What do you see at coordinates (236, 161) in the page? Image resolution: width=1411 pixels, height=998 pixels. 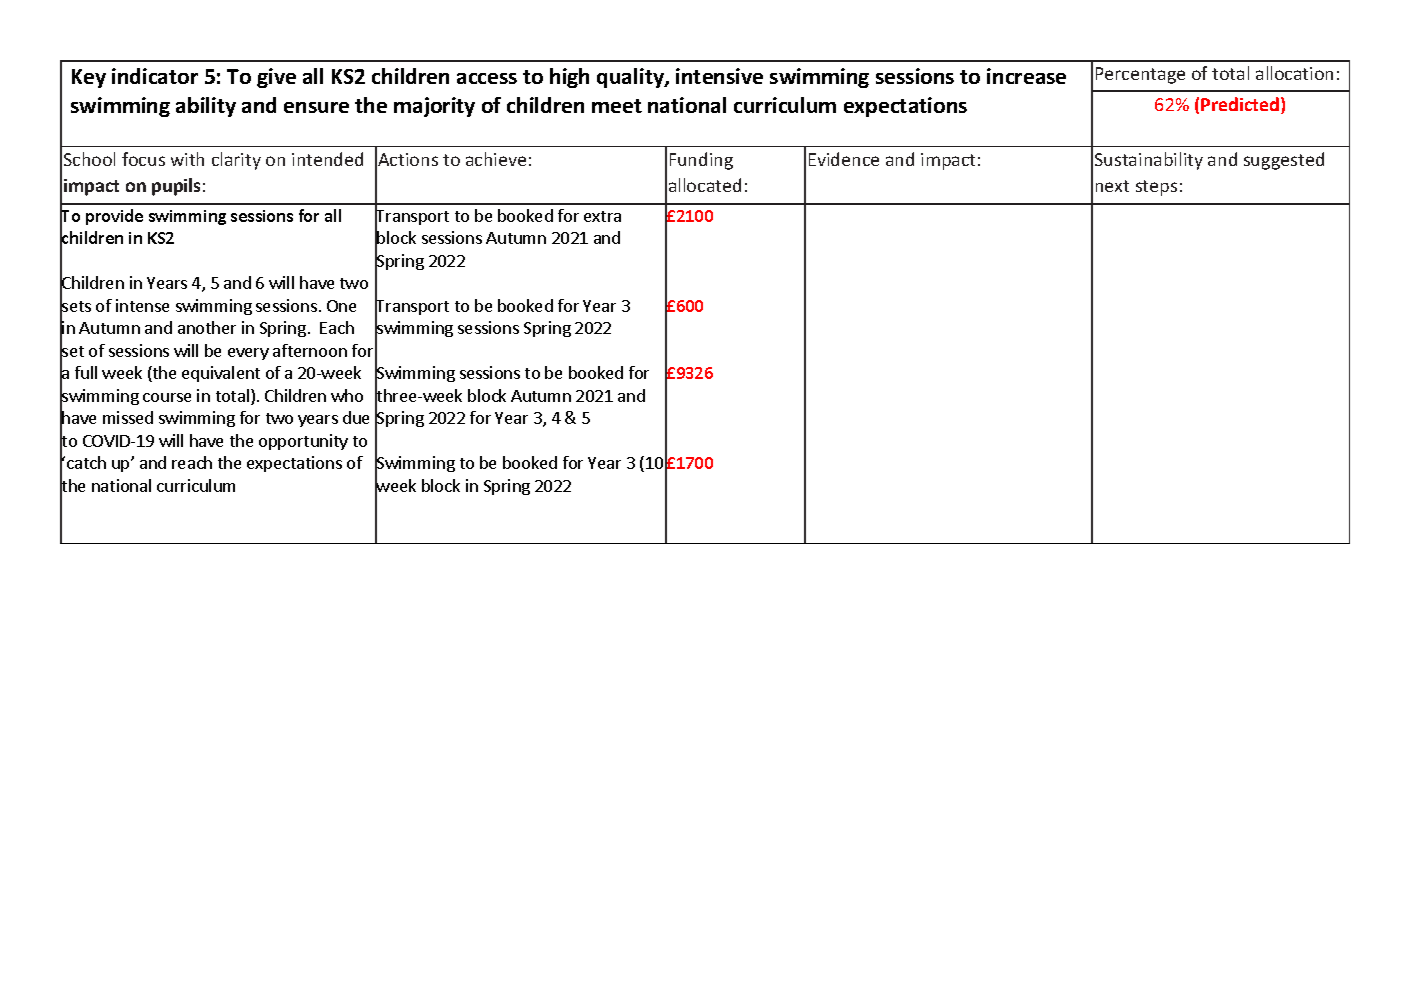 I see `clarity` at bounding box center [236, 161].
